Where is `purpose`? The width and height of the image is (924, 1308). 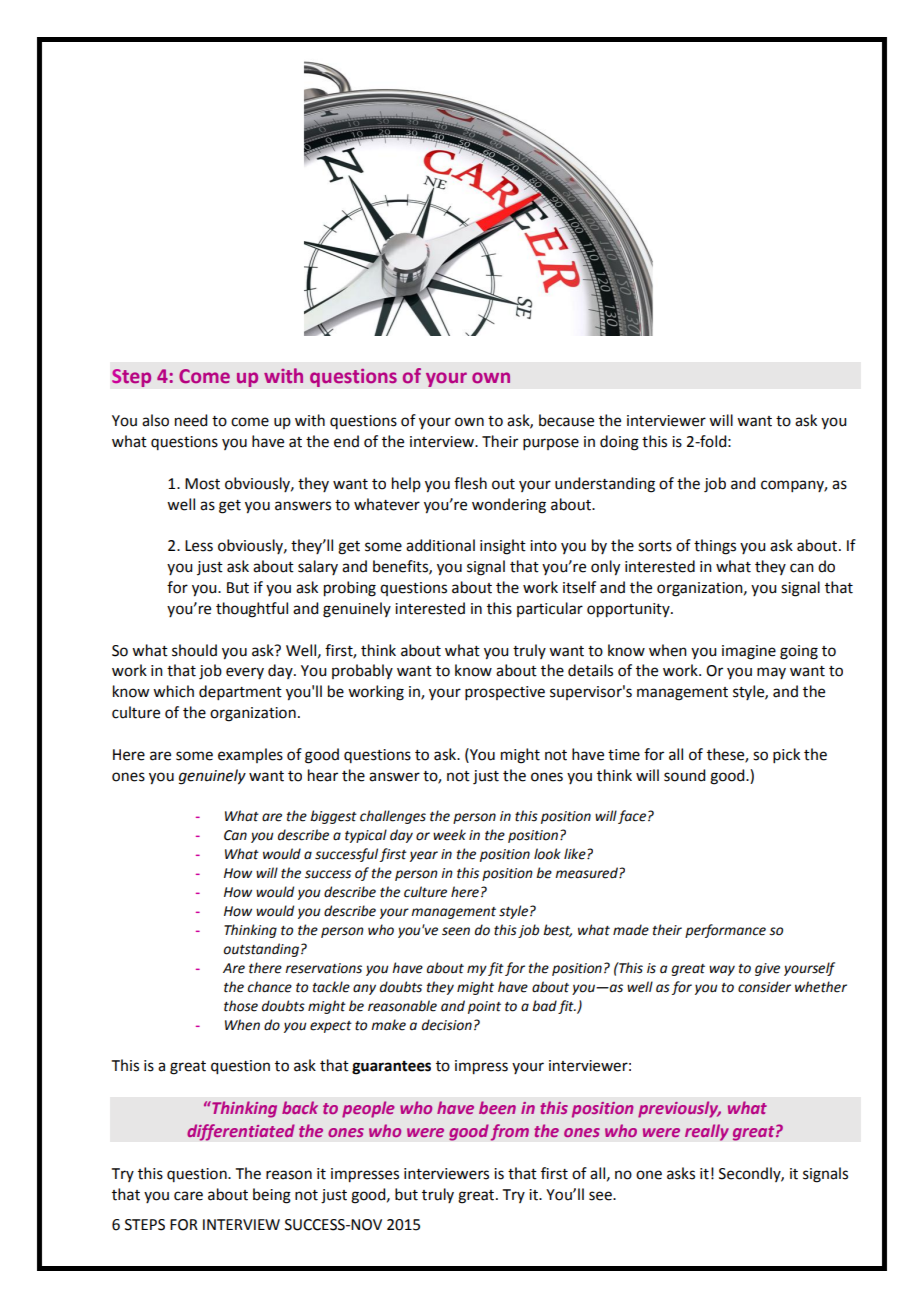
purpose is located at coordinates (551, 444).
